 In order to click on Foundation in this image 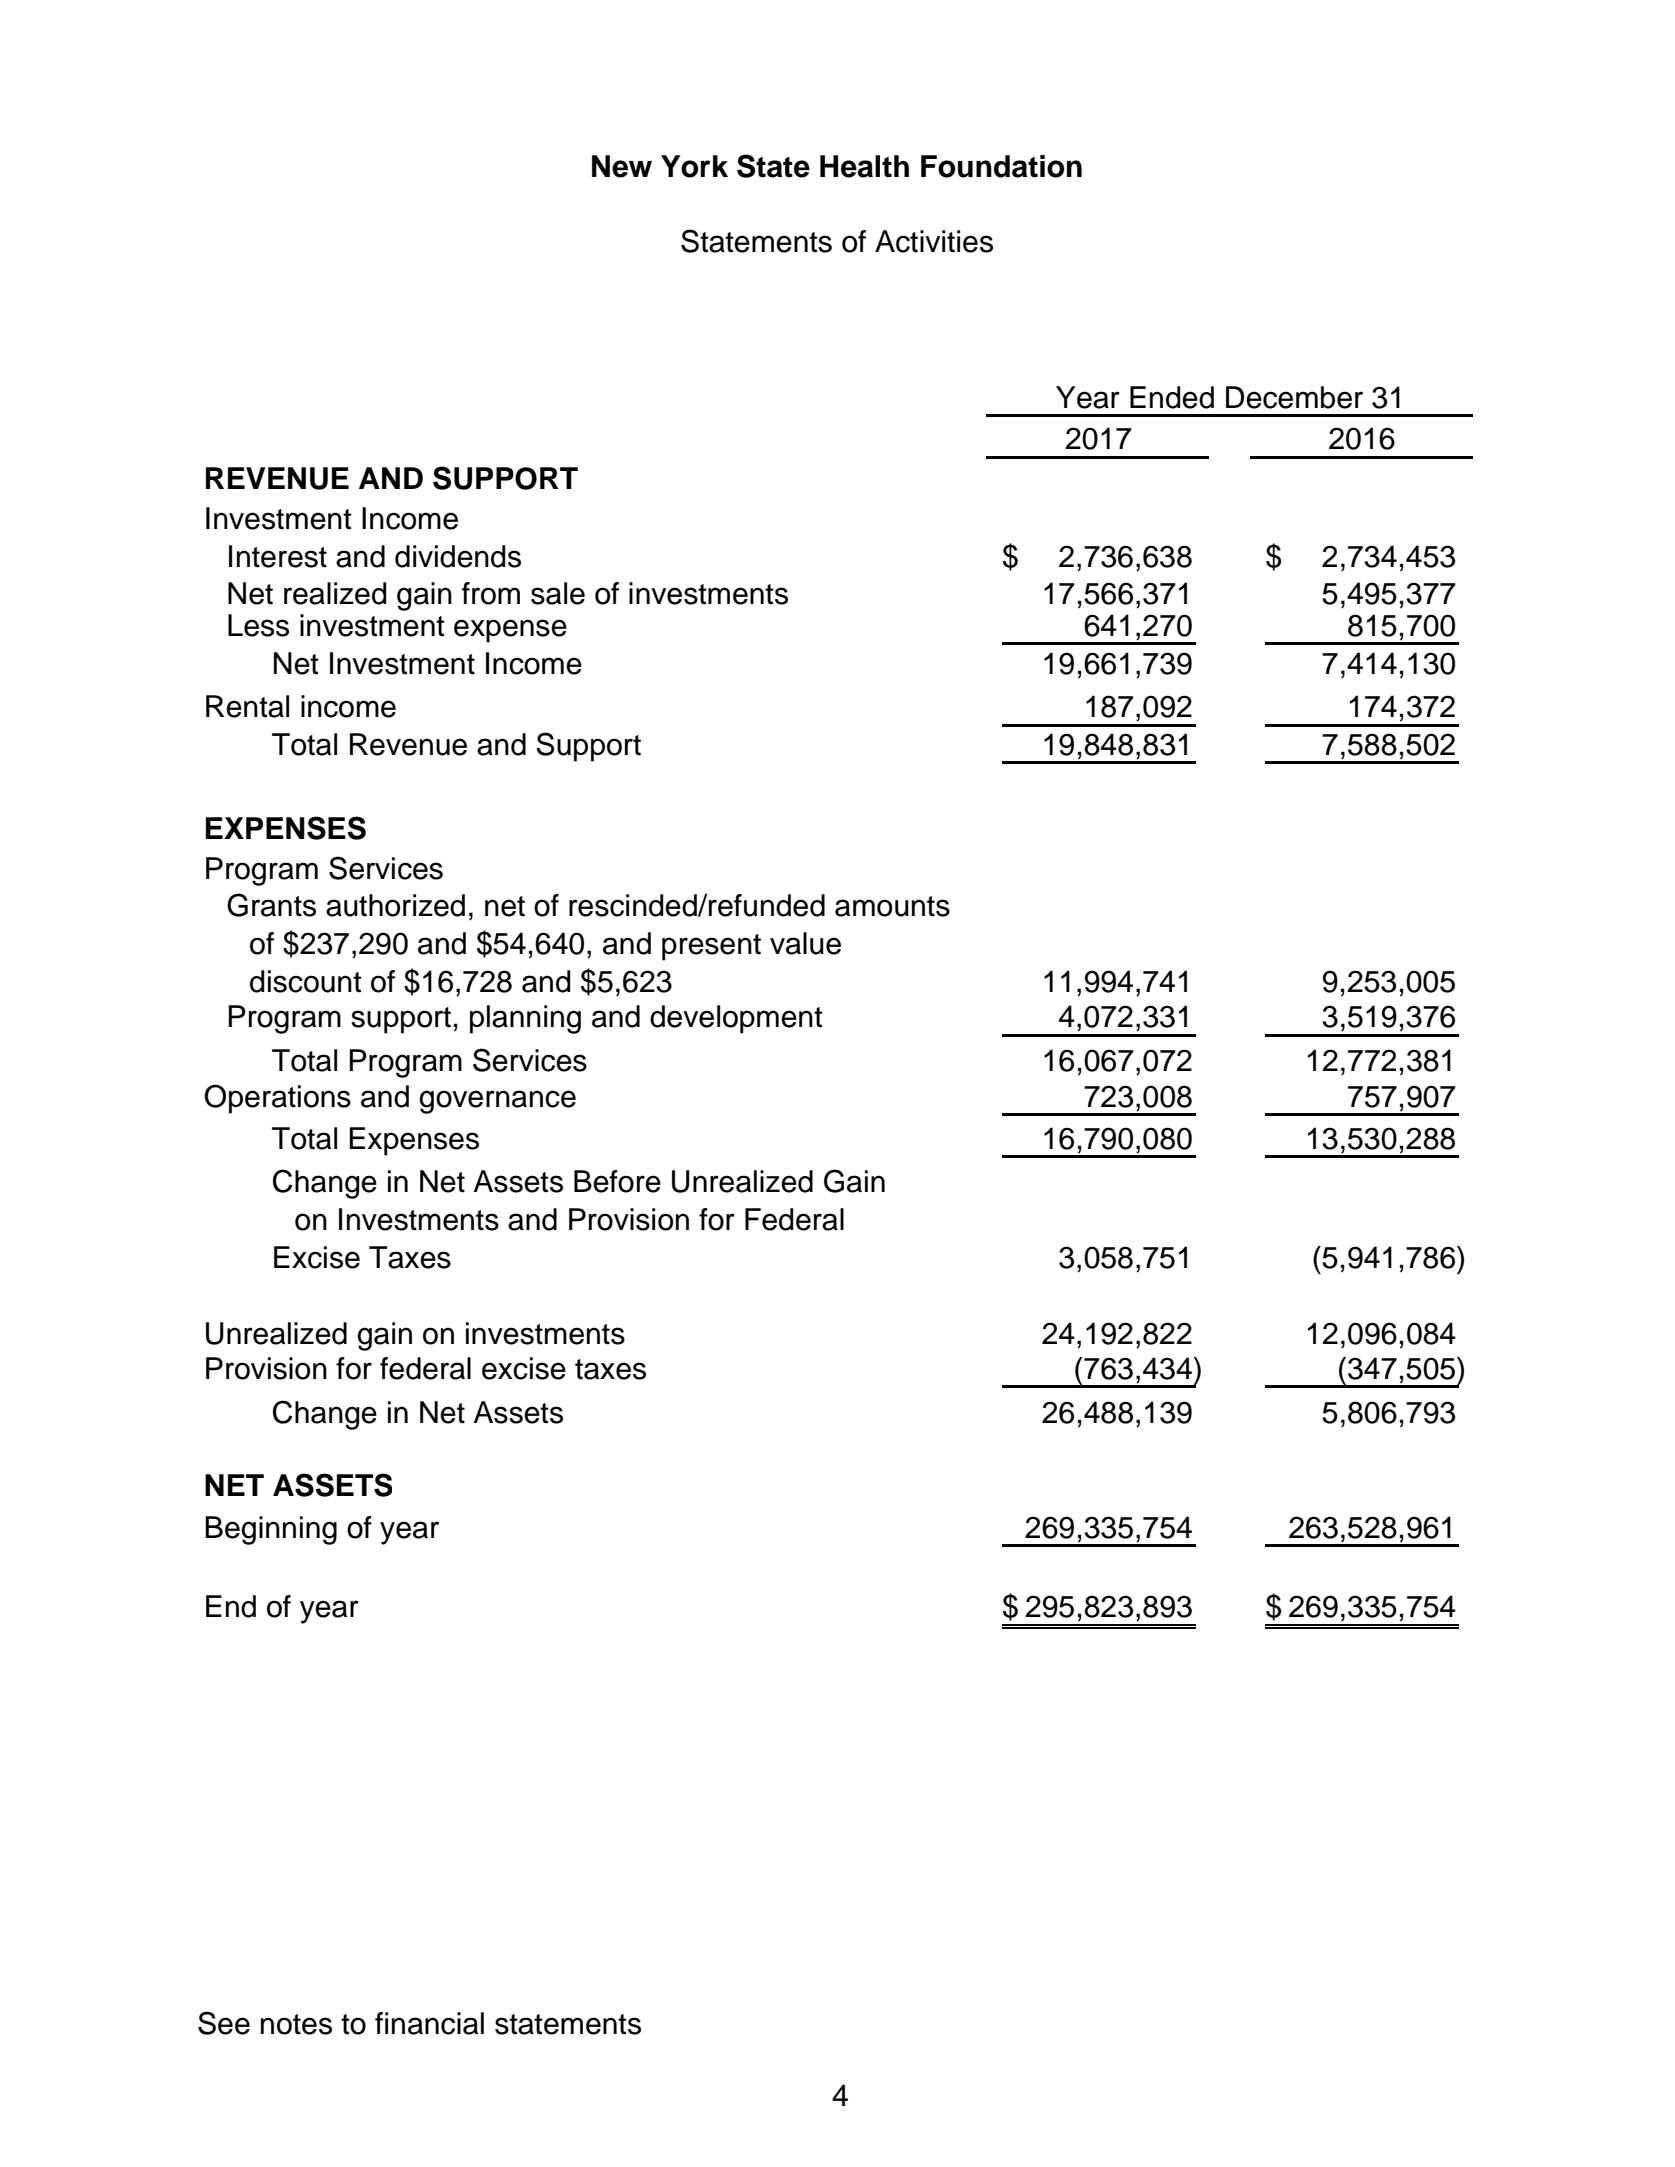, I will do `click(1001, 166)`.
